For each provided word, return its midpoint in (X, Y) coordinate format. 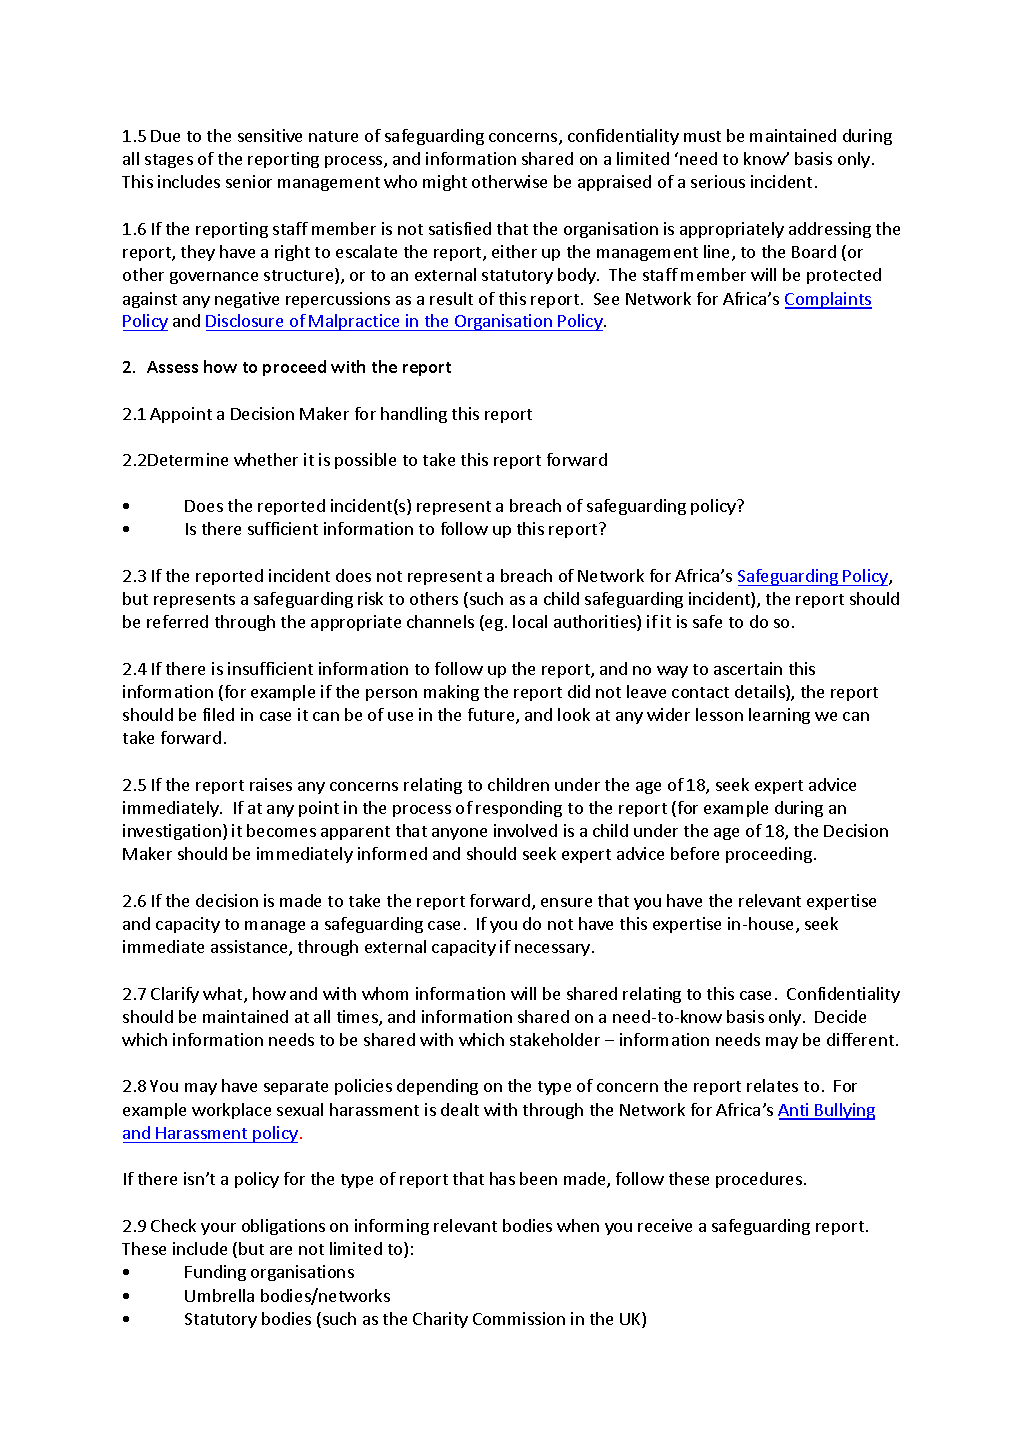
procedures (759, 1180)
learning (779, 716)
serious (718, 181)
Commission (519, 1318)
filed (218, 714)
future (492, 716)
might (445, 183)
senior (249, 181)
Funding (215, 1273)
